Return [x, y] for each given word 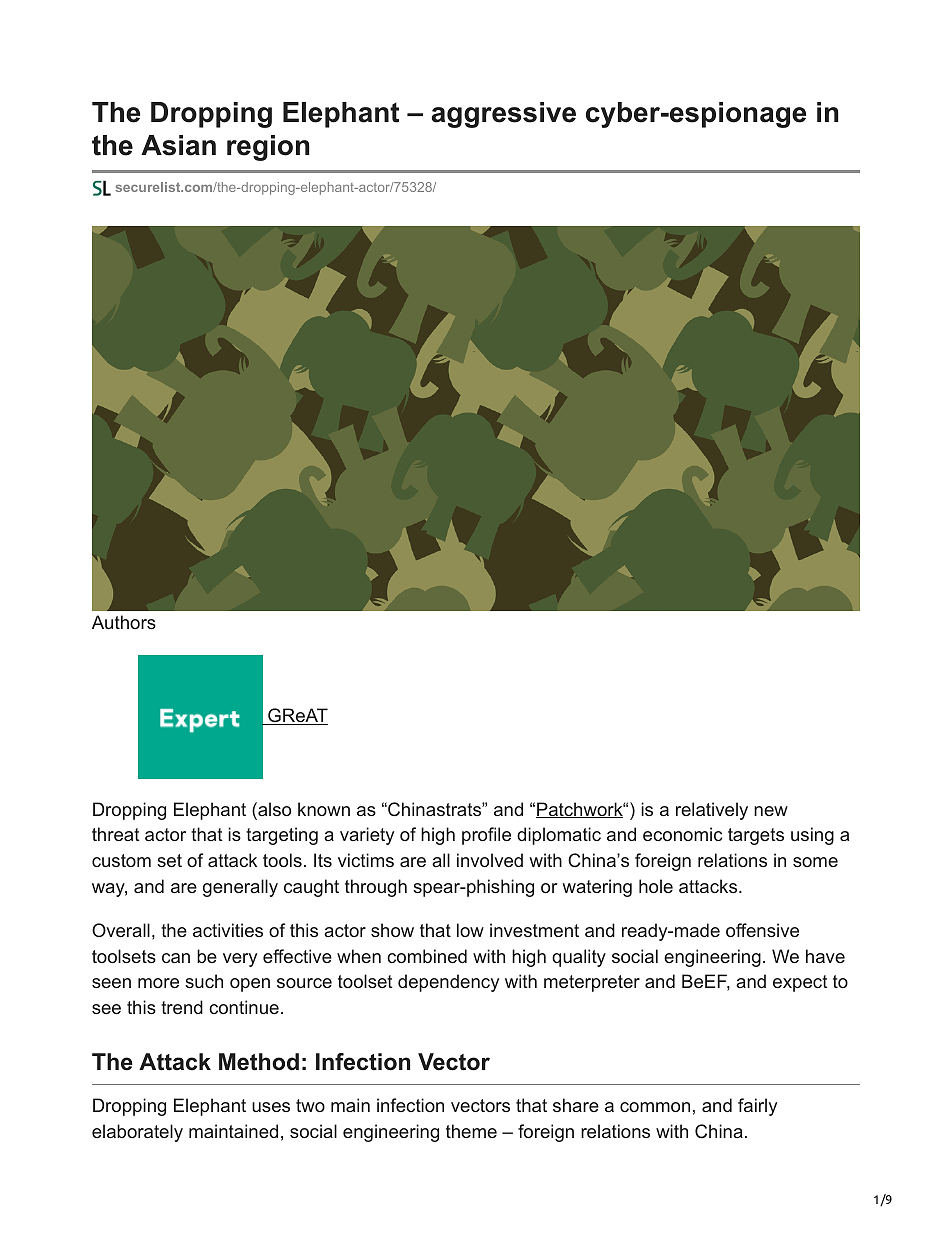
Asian [178, 145]
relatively [712, 811]
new [771, 811]
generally [240, 888]
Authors [124, 622]
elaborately [137, 1133]
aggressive [504, 115]
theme [471, 1131]
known [324, 809]
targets [756, 836]
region [268, 148]
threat [115, 834]
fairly [757, 1107]
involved [490, 860]
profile [486, 836]
